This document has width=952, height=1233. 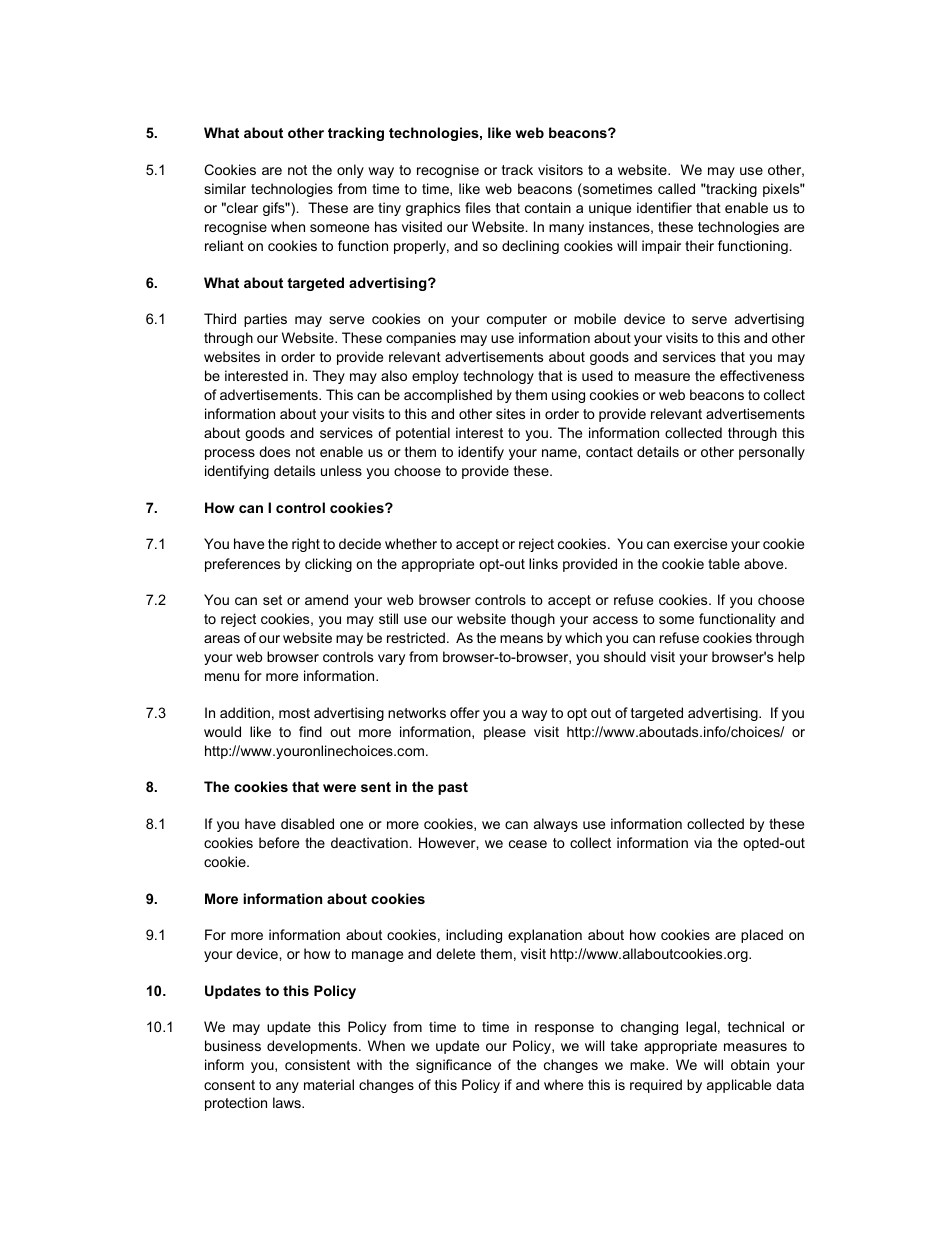 What do you see at coordinates (498, 377) in the document?
I see `technology` at bounding box center [498, 377].
